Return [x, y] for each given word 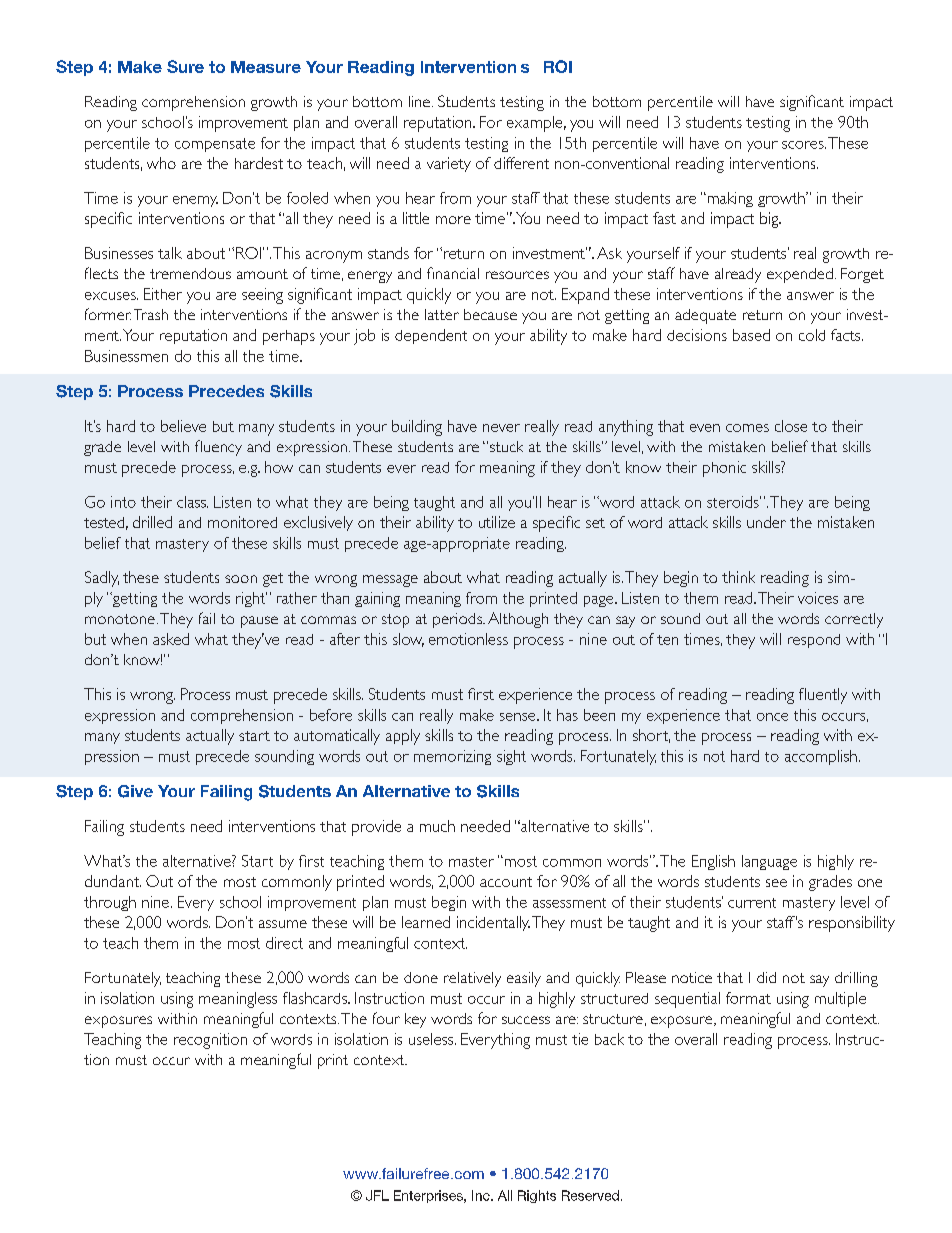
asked [171, 639]
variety [449, 164]
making [729, 199]
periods [458, 620]
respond [814, 641]
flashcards [316, 998]
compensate [215, 145]
